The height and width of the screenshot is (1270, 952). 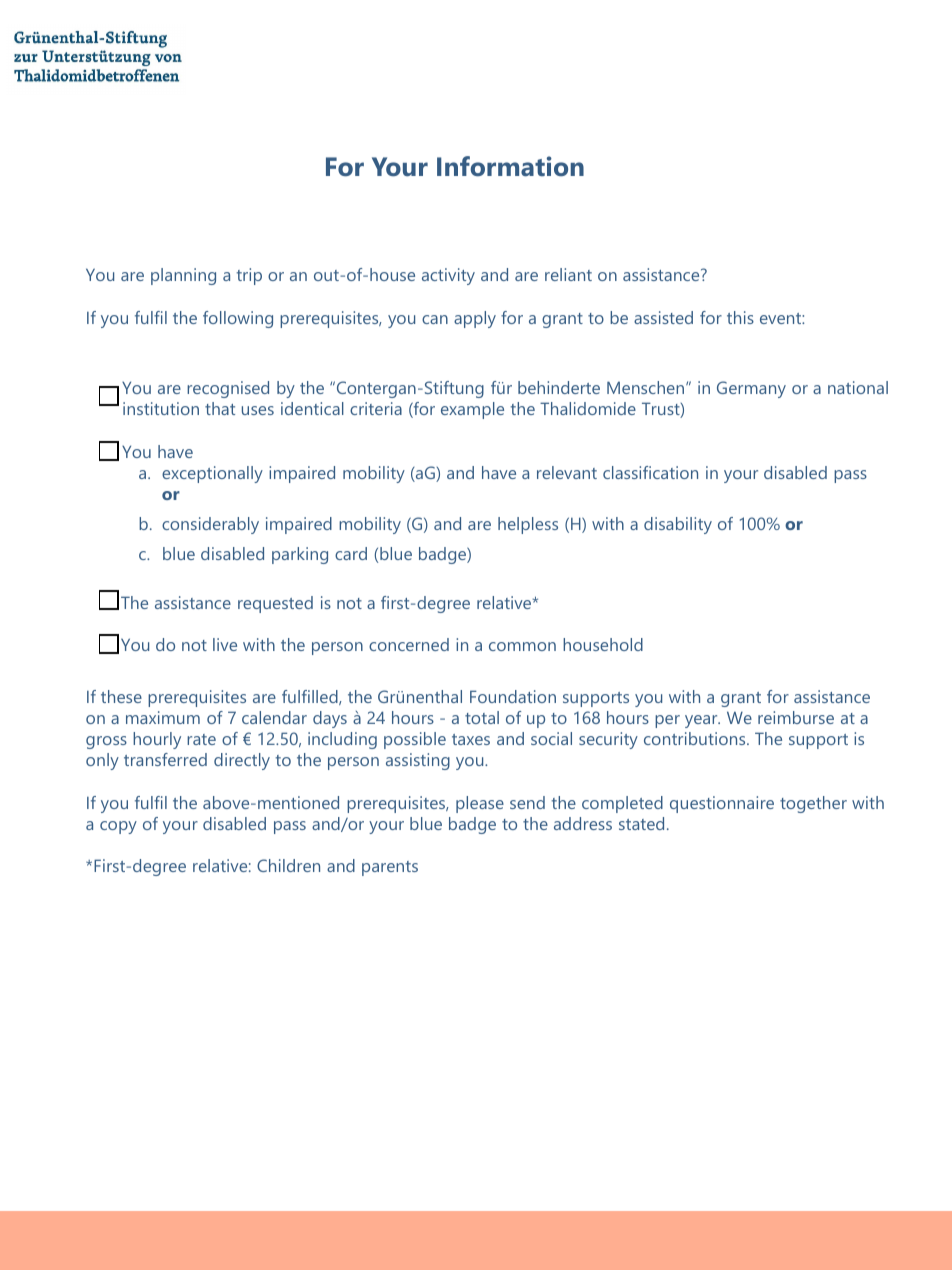 I want to click on disability, so click(x=678, y=525).
